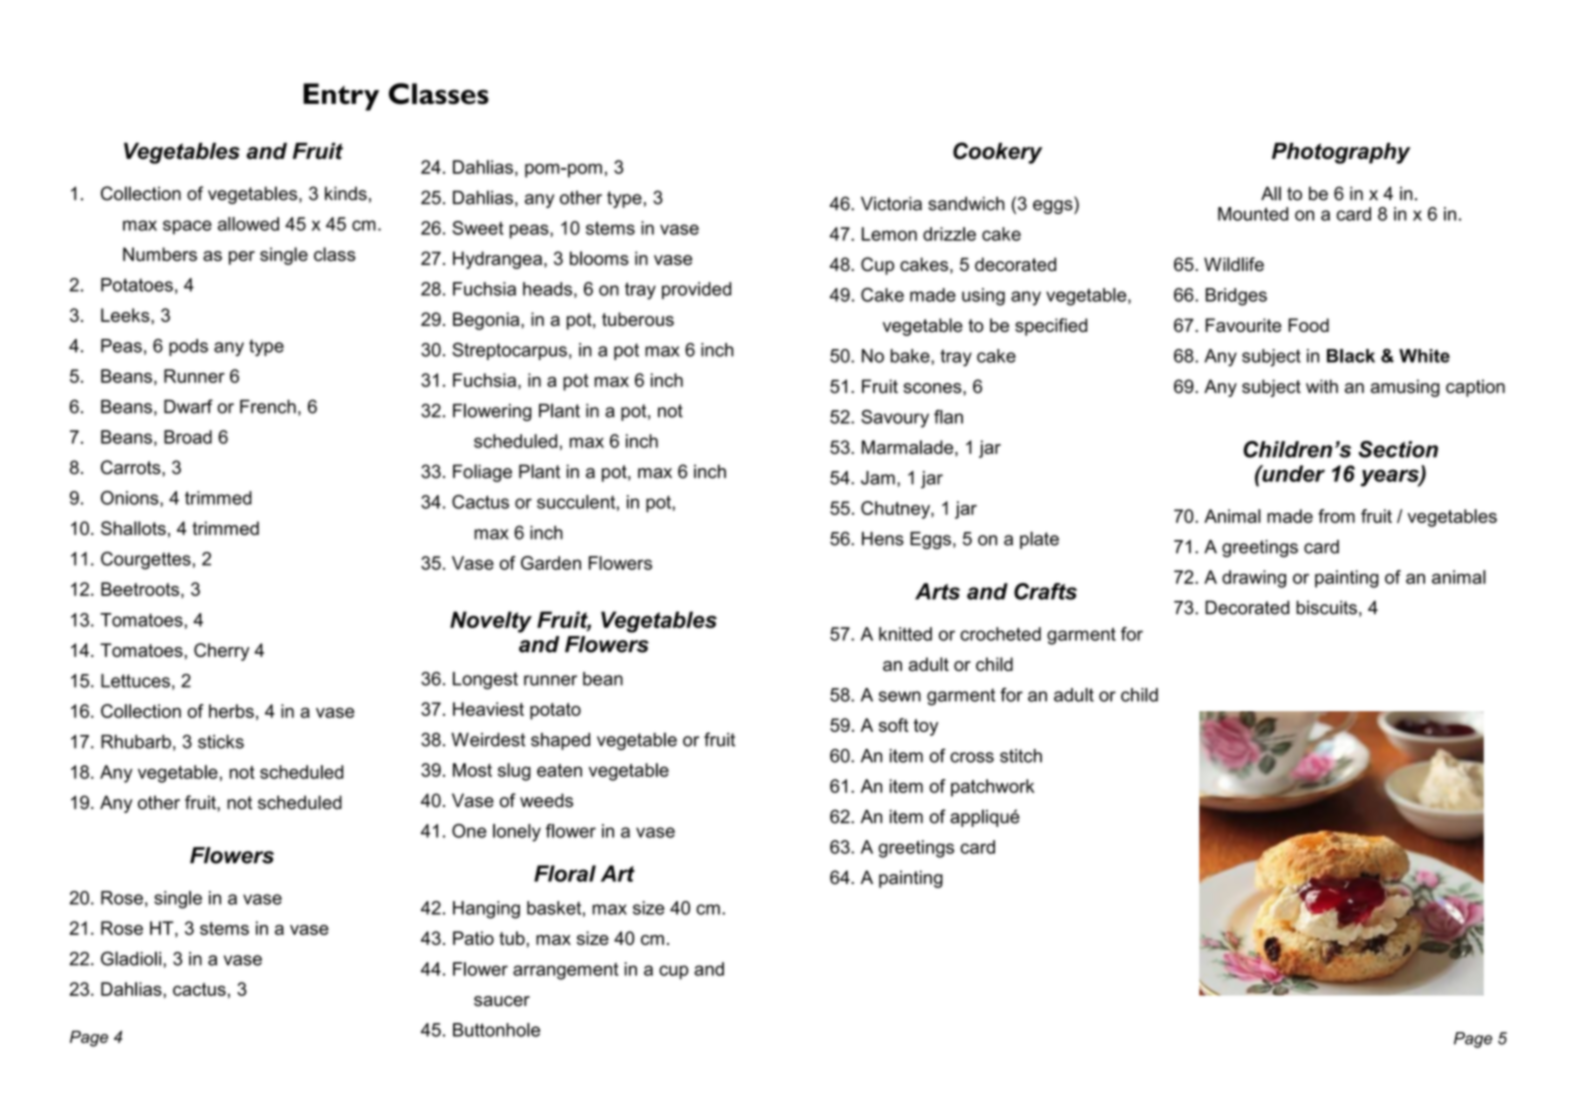 The image size is (1570, 1110). What do you see at coordinates (565, 971) in the screenshot?
I see `arrangement` at bounding box center [565, 971].
